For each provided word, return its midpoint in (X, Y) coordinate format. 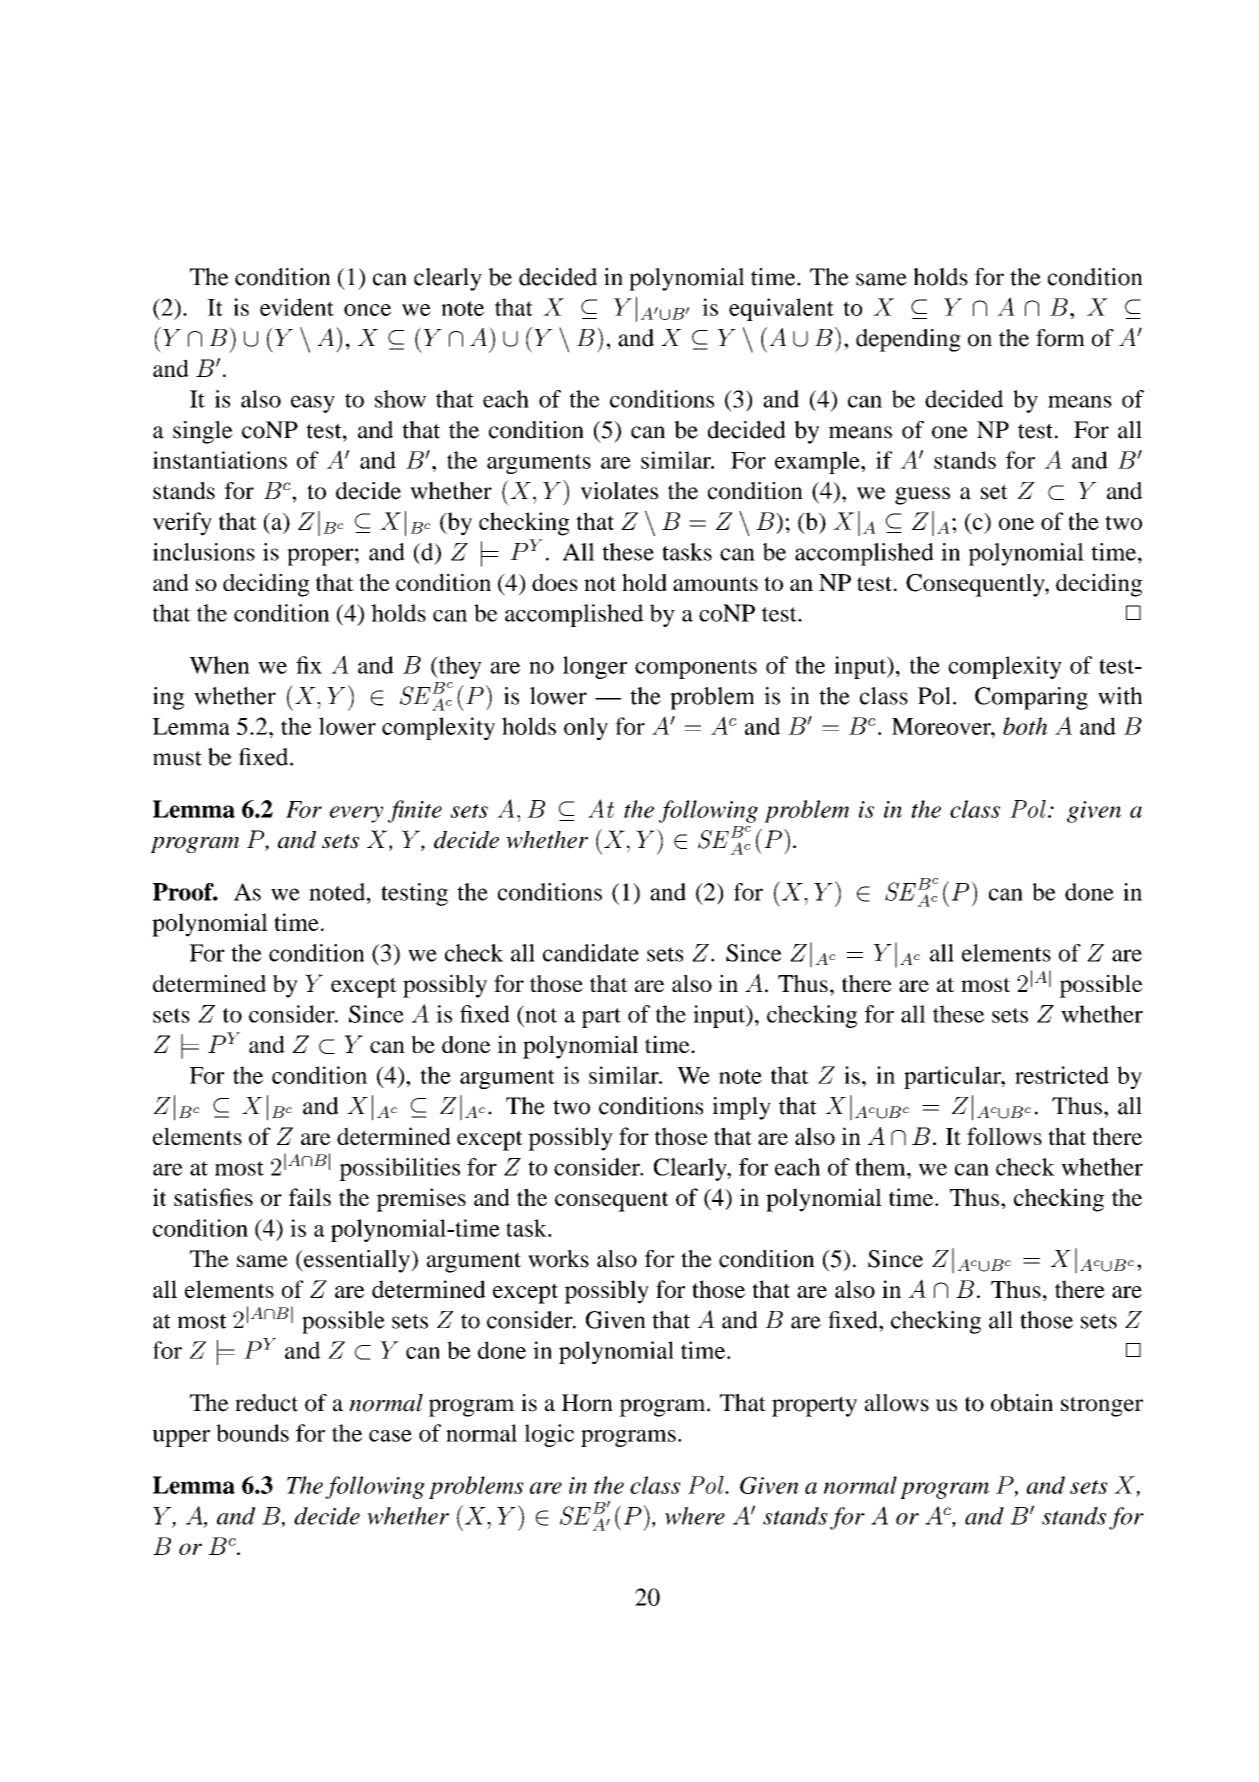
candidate (591, 953)
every (356, 814)
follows (1004, 1136)
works (558, 1259)
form (1060, 338)
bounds (253, 1433)
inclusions (204, 552)
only (586, 728)
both (1025, 726)
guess (922, 496)
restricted (1062, 1075)
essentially (357, 1261)
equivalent (781, 309)
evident (297, 307)
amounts (715, 583)
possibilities (399, 1169)
